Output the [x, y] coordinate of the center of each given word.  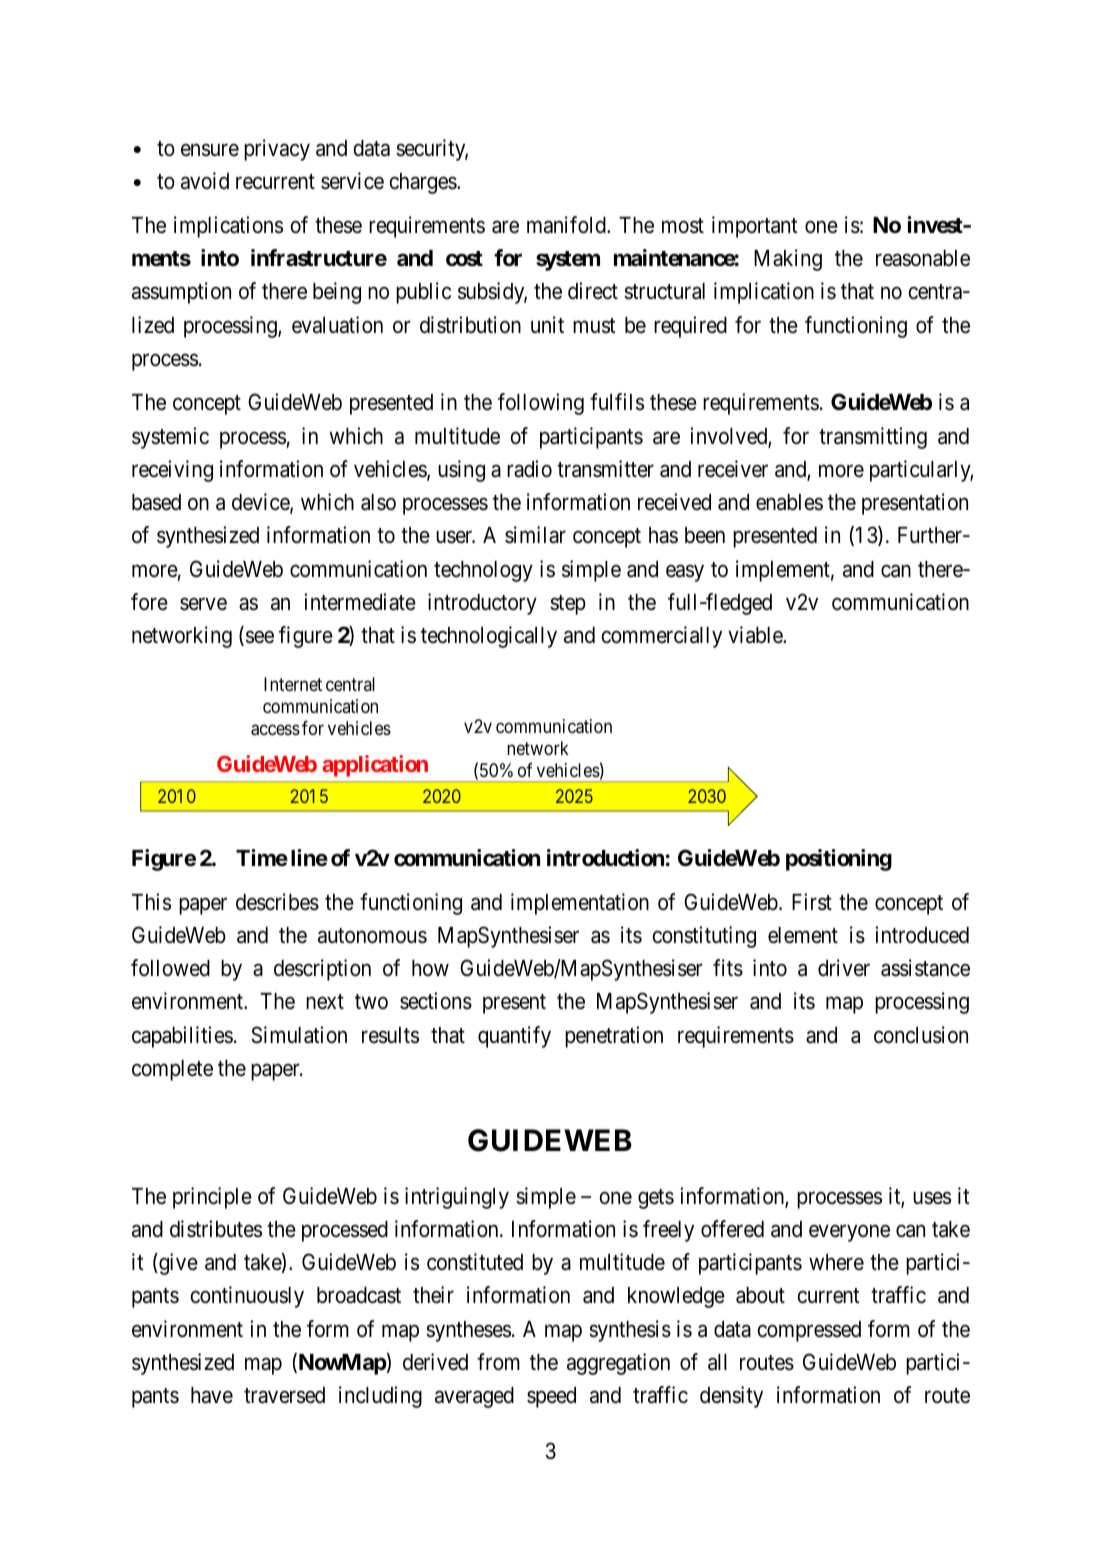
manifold [567, 225]
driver [844, 968]
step [568, 605]
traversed [284, 1395]
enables [789, 502]
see [260, 637]
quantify [514, 1037]
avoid [205, 181]
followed [170, 968]
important [754, 227]
